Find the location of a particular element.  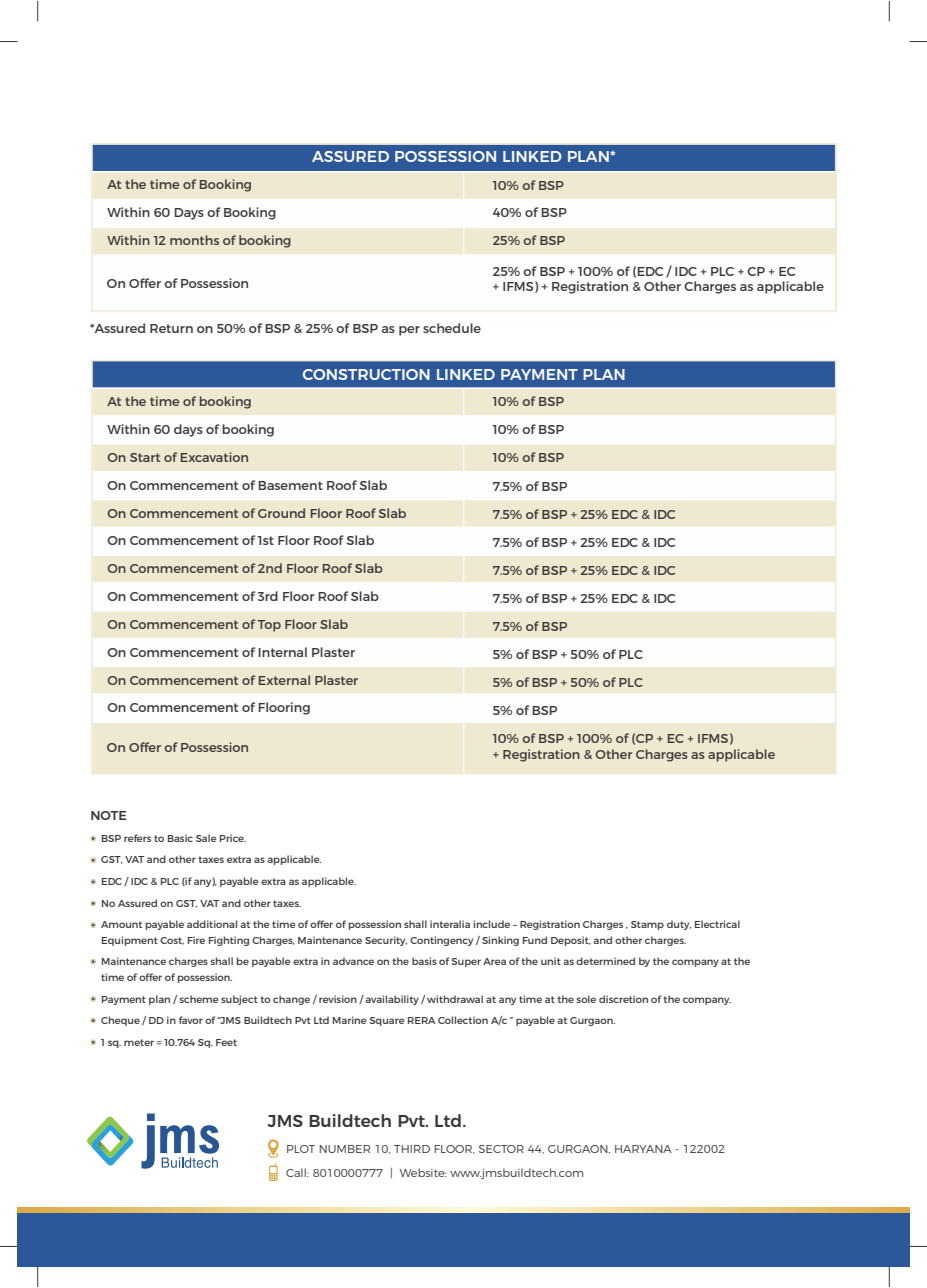

Basement is located at coordinates (290, 485).
